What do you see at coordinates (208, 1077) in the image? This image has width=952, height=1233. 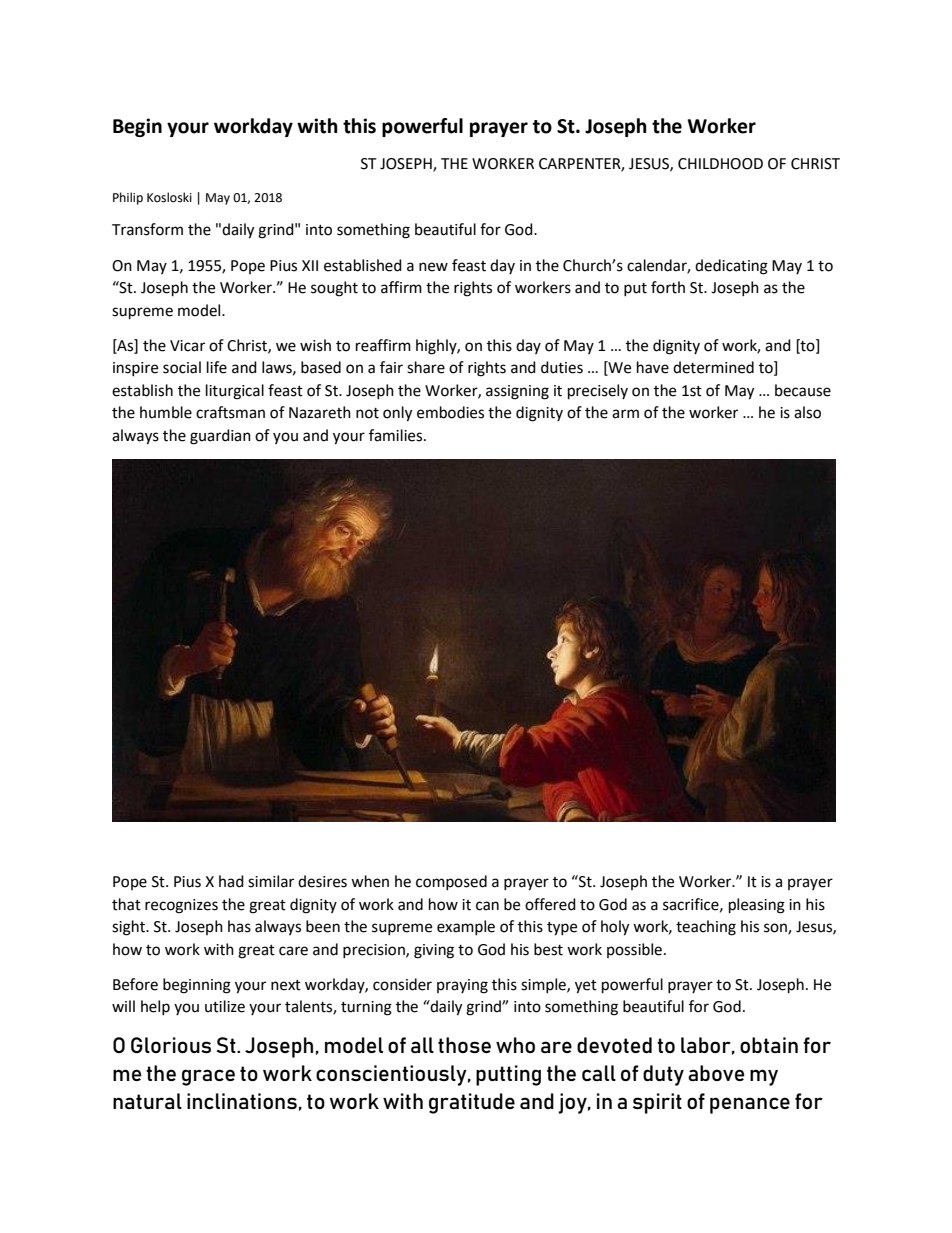 I see `grace` at bounding box center [208, 1077].
